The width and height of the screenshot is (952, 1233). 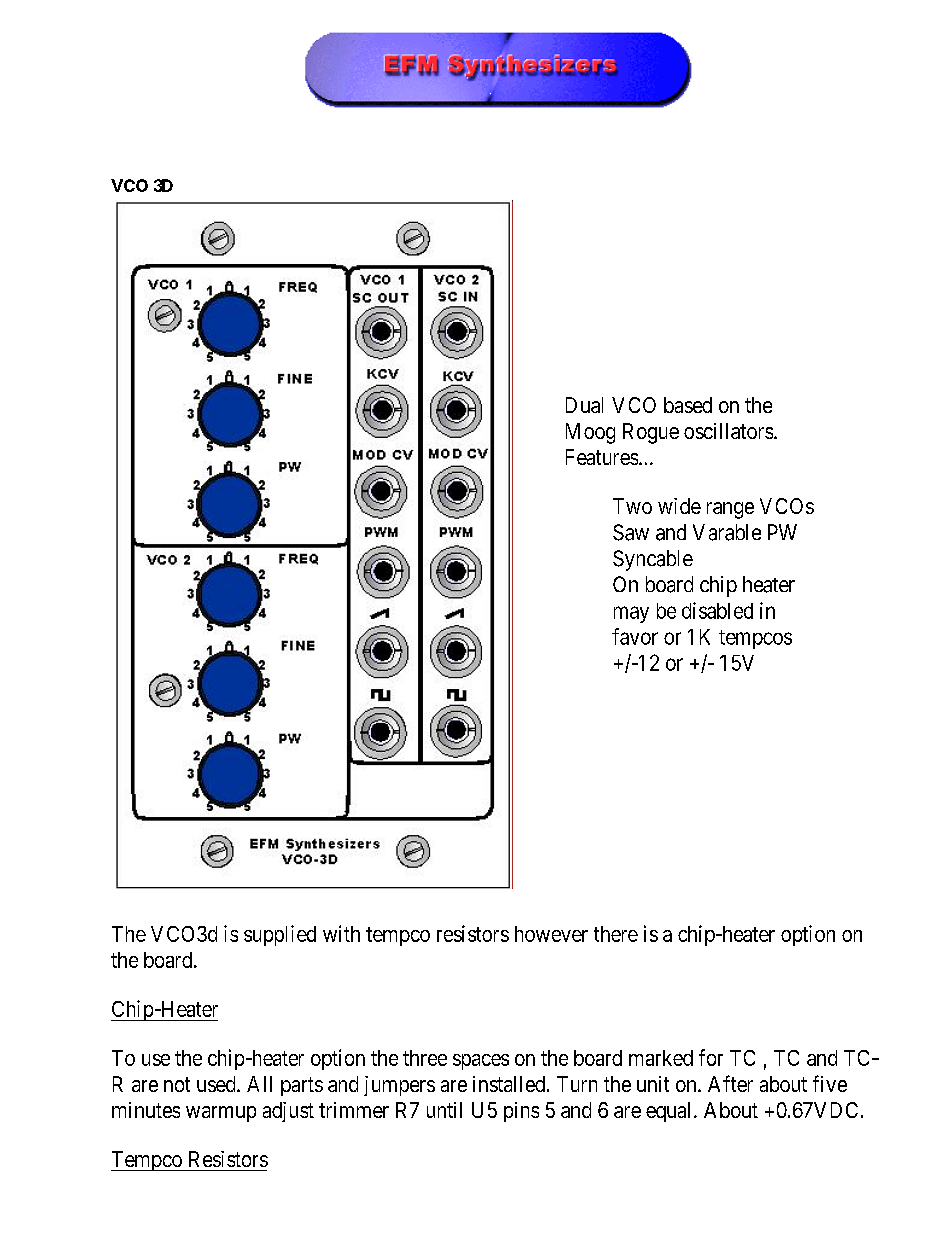 What do you see at coordinates (590, 433) in the screenshot?
I see `Moog` at bounding box center [590, 433].
